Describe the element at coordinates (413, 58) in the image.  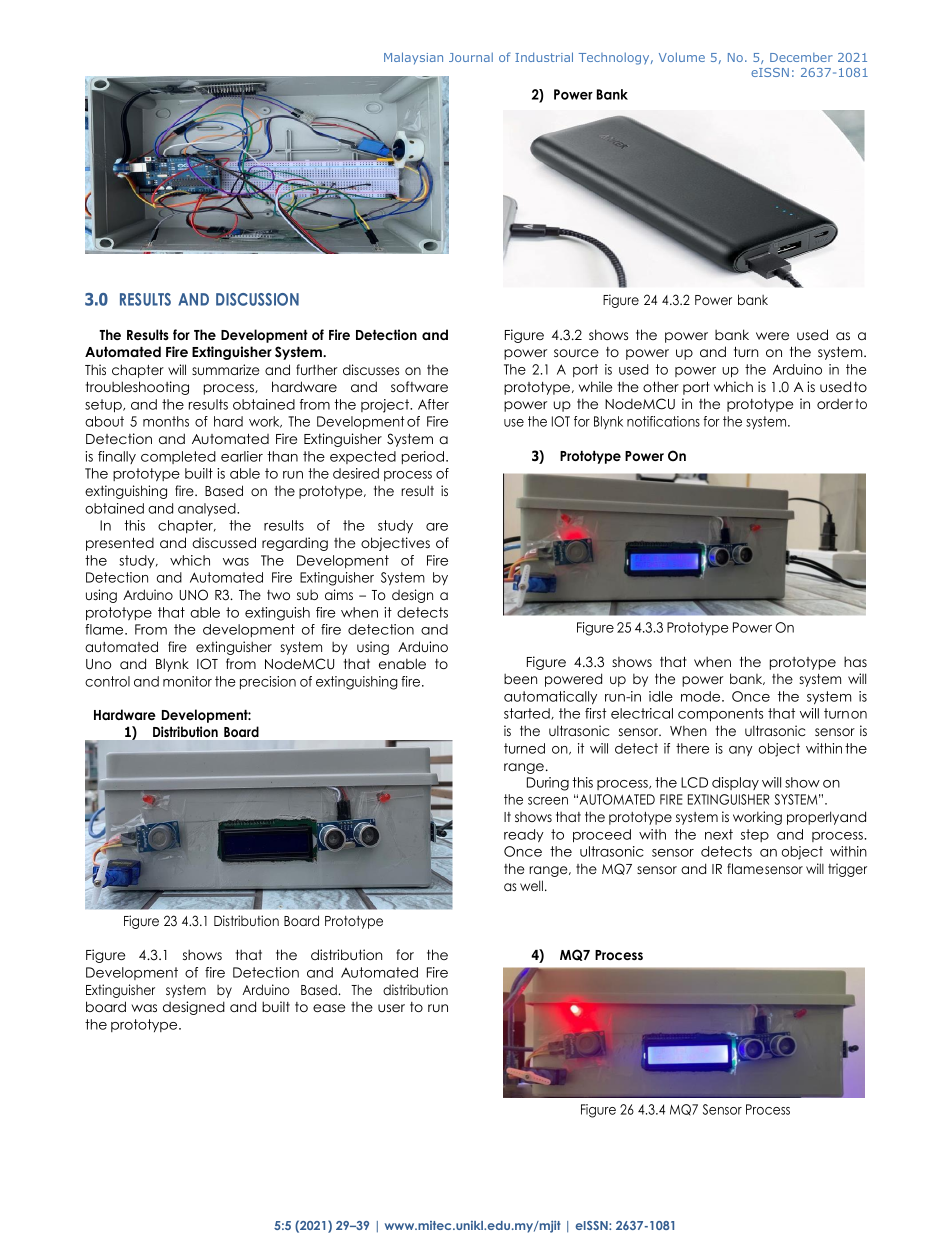
I see `Malaysian` at that location.
